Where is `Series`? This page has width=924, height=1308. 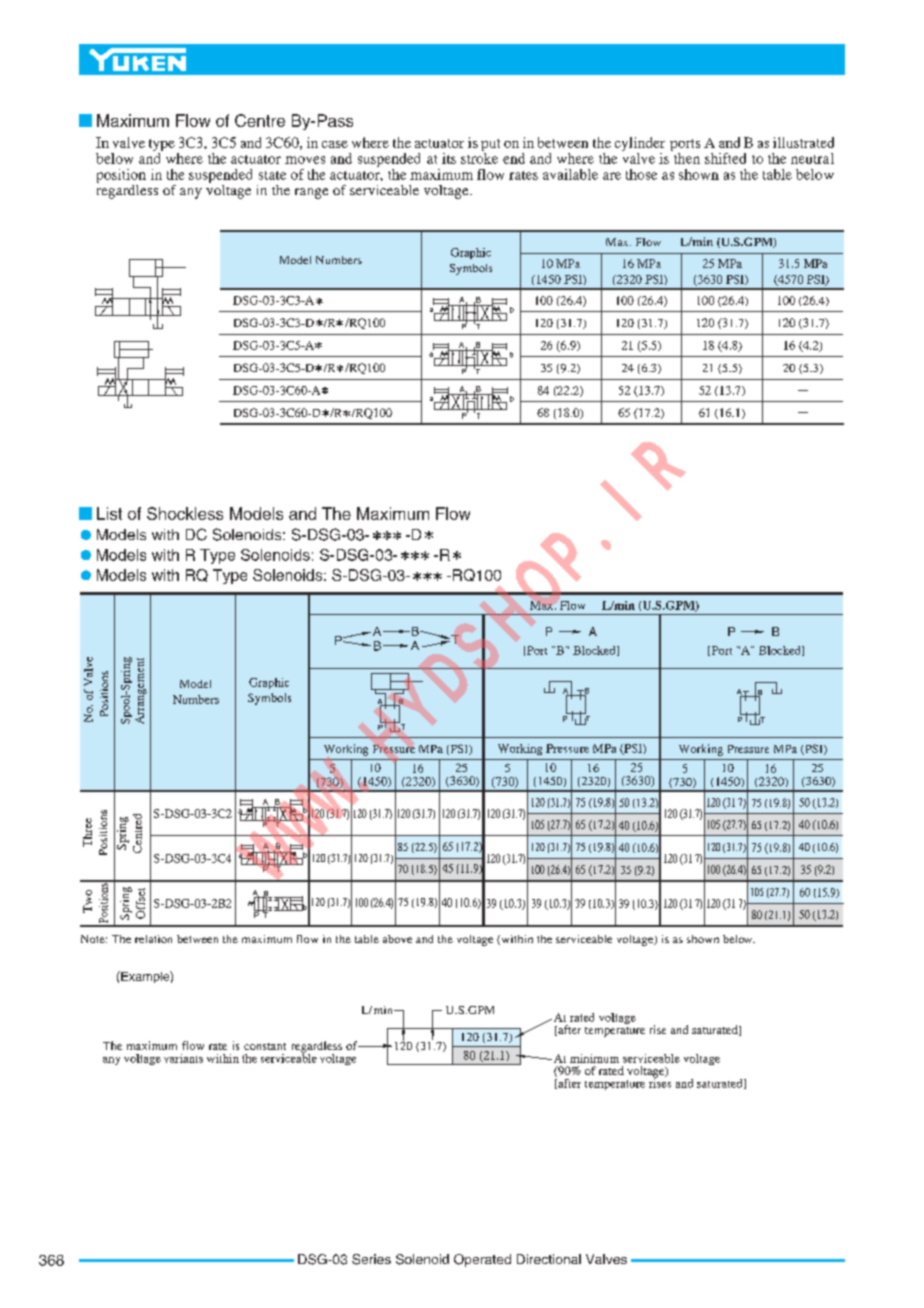
Series is located at coordinates (371, 1259).
